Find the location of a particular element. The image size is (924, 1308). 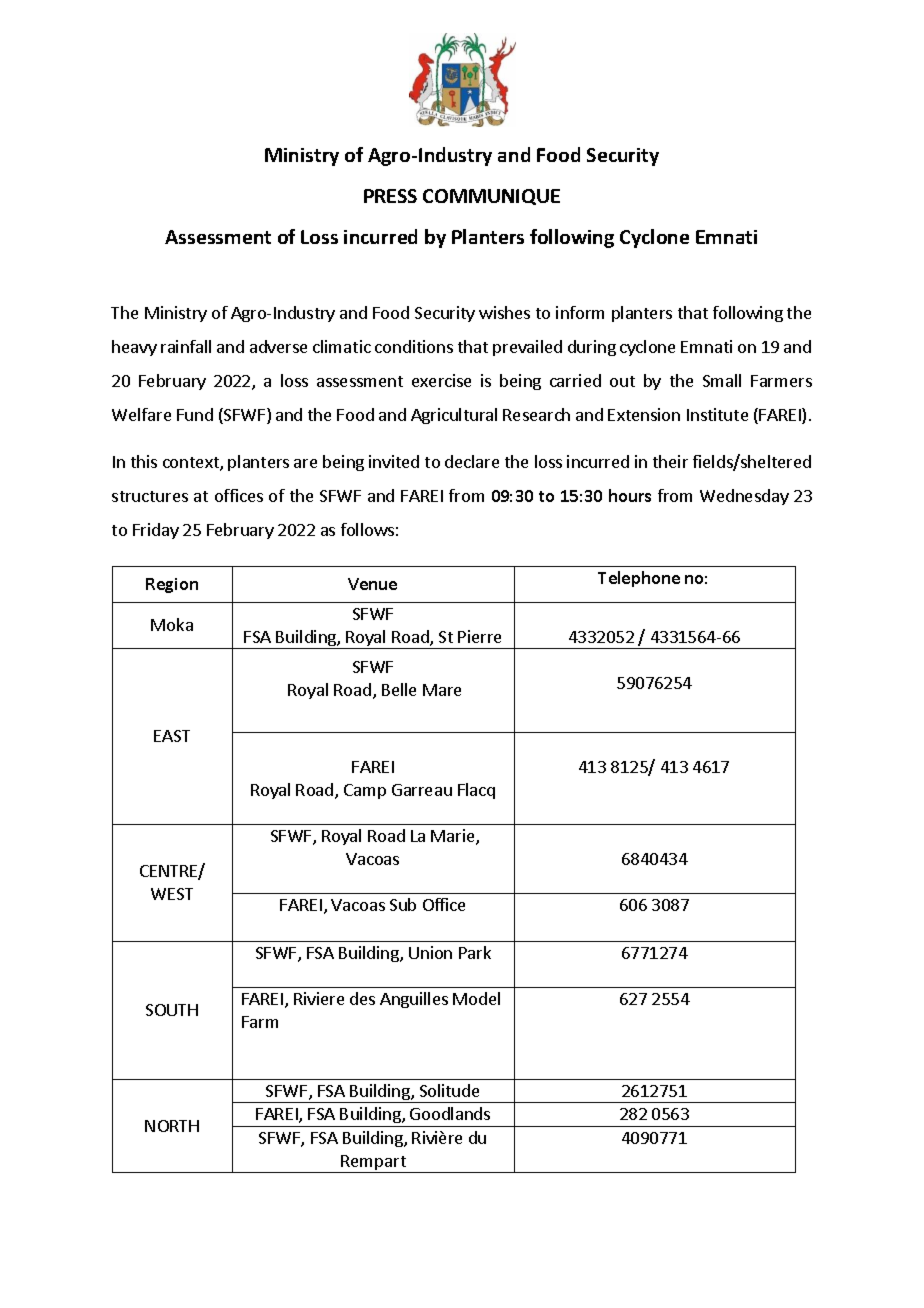

Mare is located at coordinates (442, 690).
